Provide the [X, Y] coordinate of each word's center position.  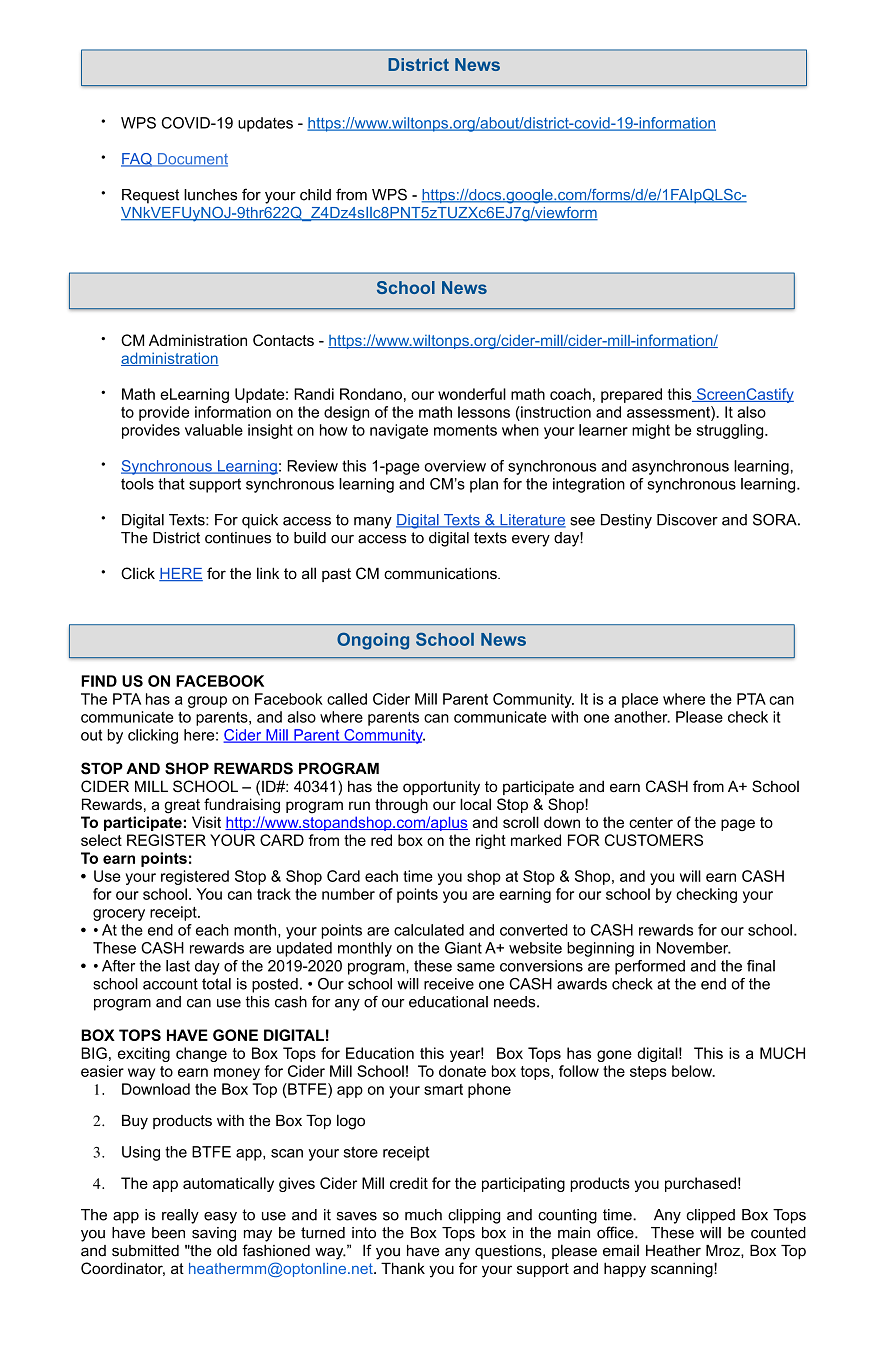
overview [455, 466]
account [170, 984]
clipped [710, 1216]
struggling [731, 431]
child [315, 195]
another [642, 717]
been [168, 1233]
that [171, 484]
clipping [474, 1216]
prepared [631, 395]
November [694, 948]
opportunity [441, 788]
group [207, 702]
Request [150, 196]
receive [449, 984]
